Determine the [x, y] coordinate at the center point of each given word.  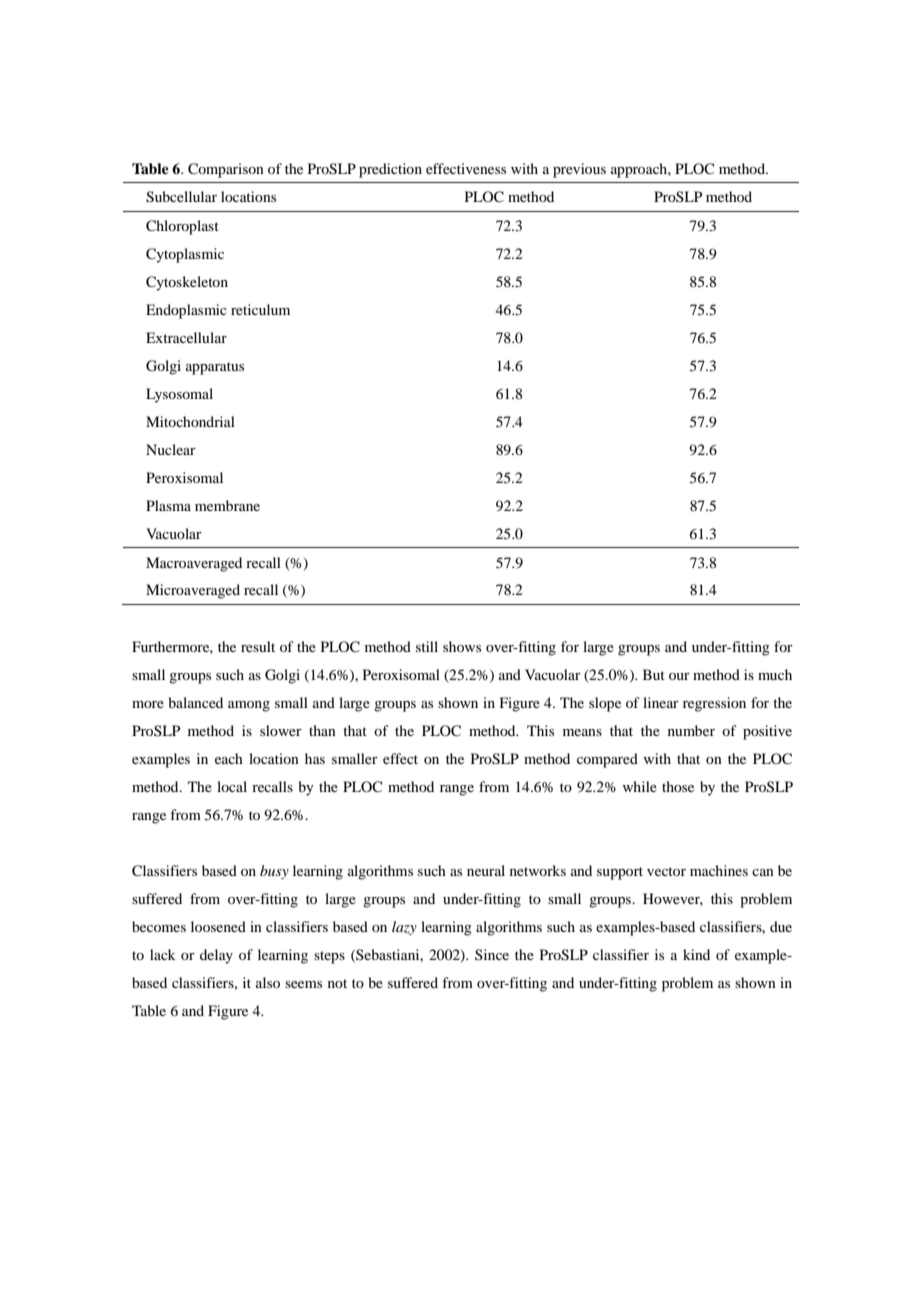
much [775, 674]
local [232, 786]
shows [462, 646]
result [258, 646]
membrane [227, 505]
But [654, 674]
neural [486, 870]
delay [216, 956]
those [678, 786]
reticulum [260, 309]
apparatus [215, 368]
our [679, 676]
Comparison [226, 170]
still [427, 646]
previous [579, 170]
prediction [390, 170]
